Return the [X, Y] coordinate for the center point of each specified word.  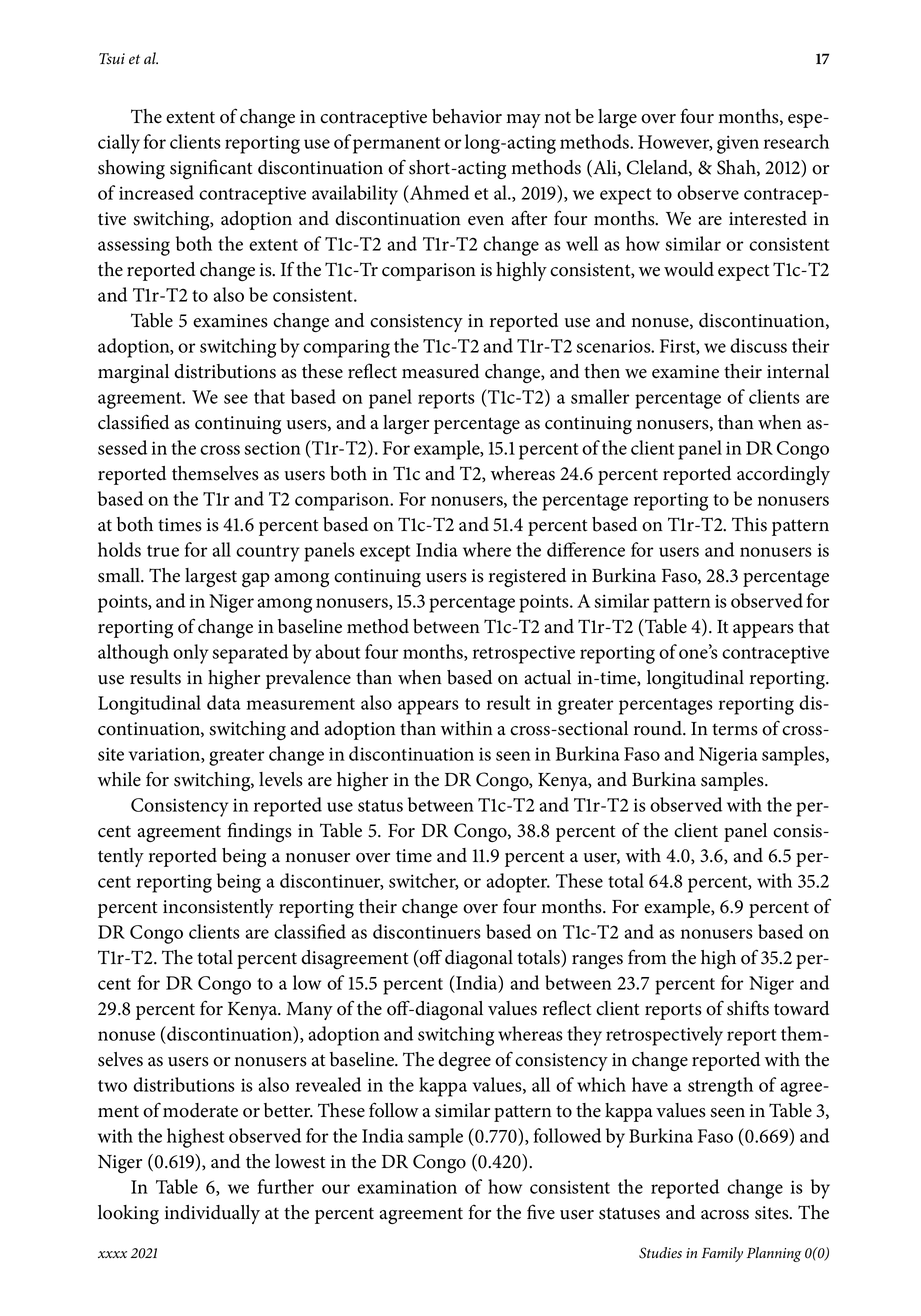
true [163, 551]
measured [440, 371]
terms [735, 729]
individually [212, 1214]
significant [211, 169]
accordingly [783, 475]
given [738, 144]
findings [259, 832]
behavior [467, 116]
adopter [518, 883]
